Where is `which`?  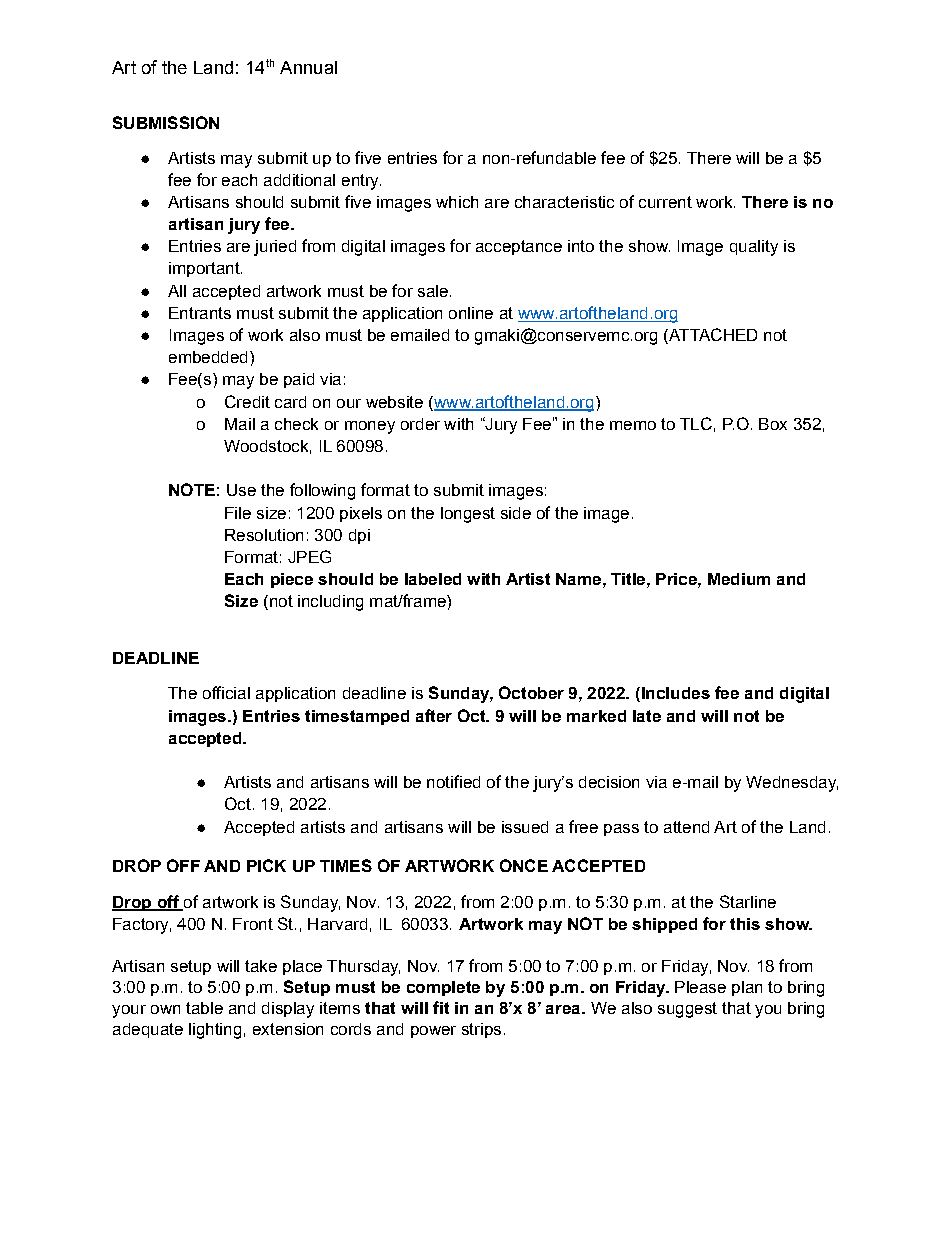
which is located at coordinates (457, 202).
